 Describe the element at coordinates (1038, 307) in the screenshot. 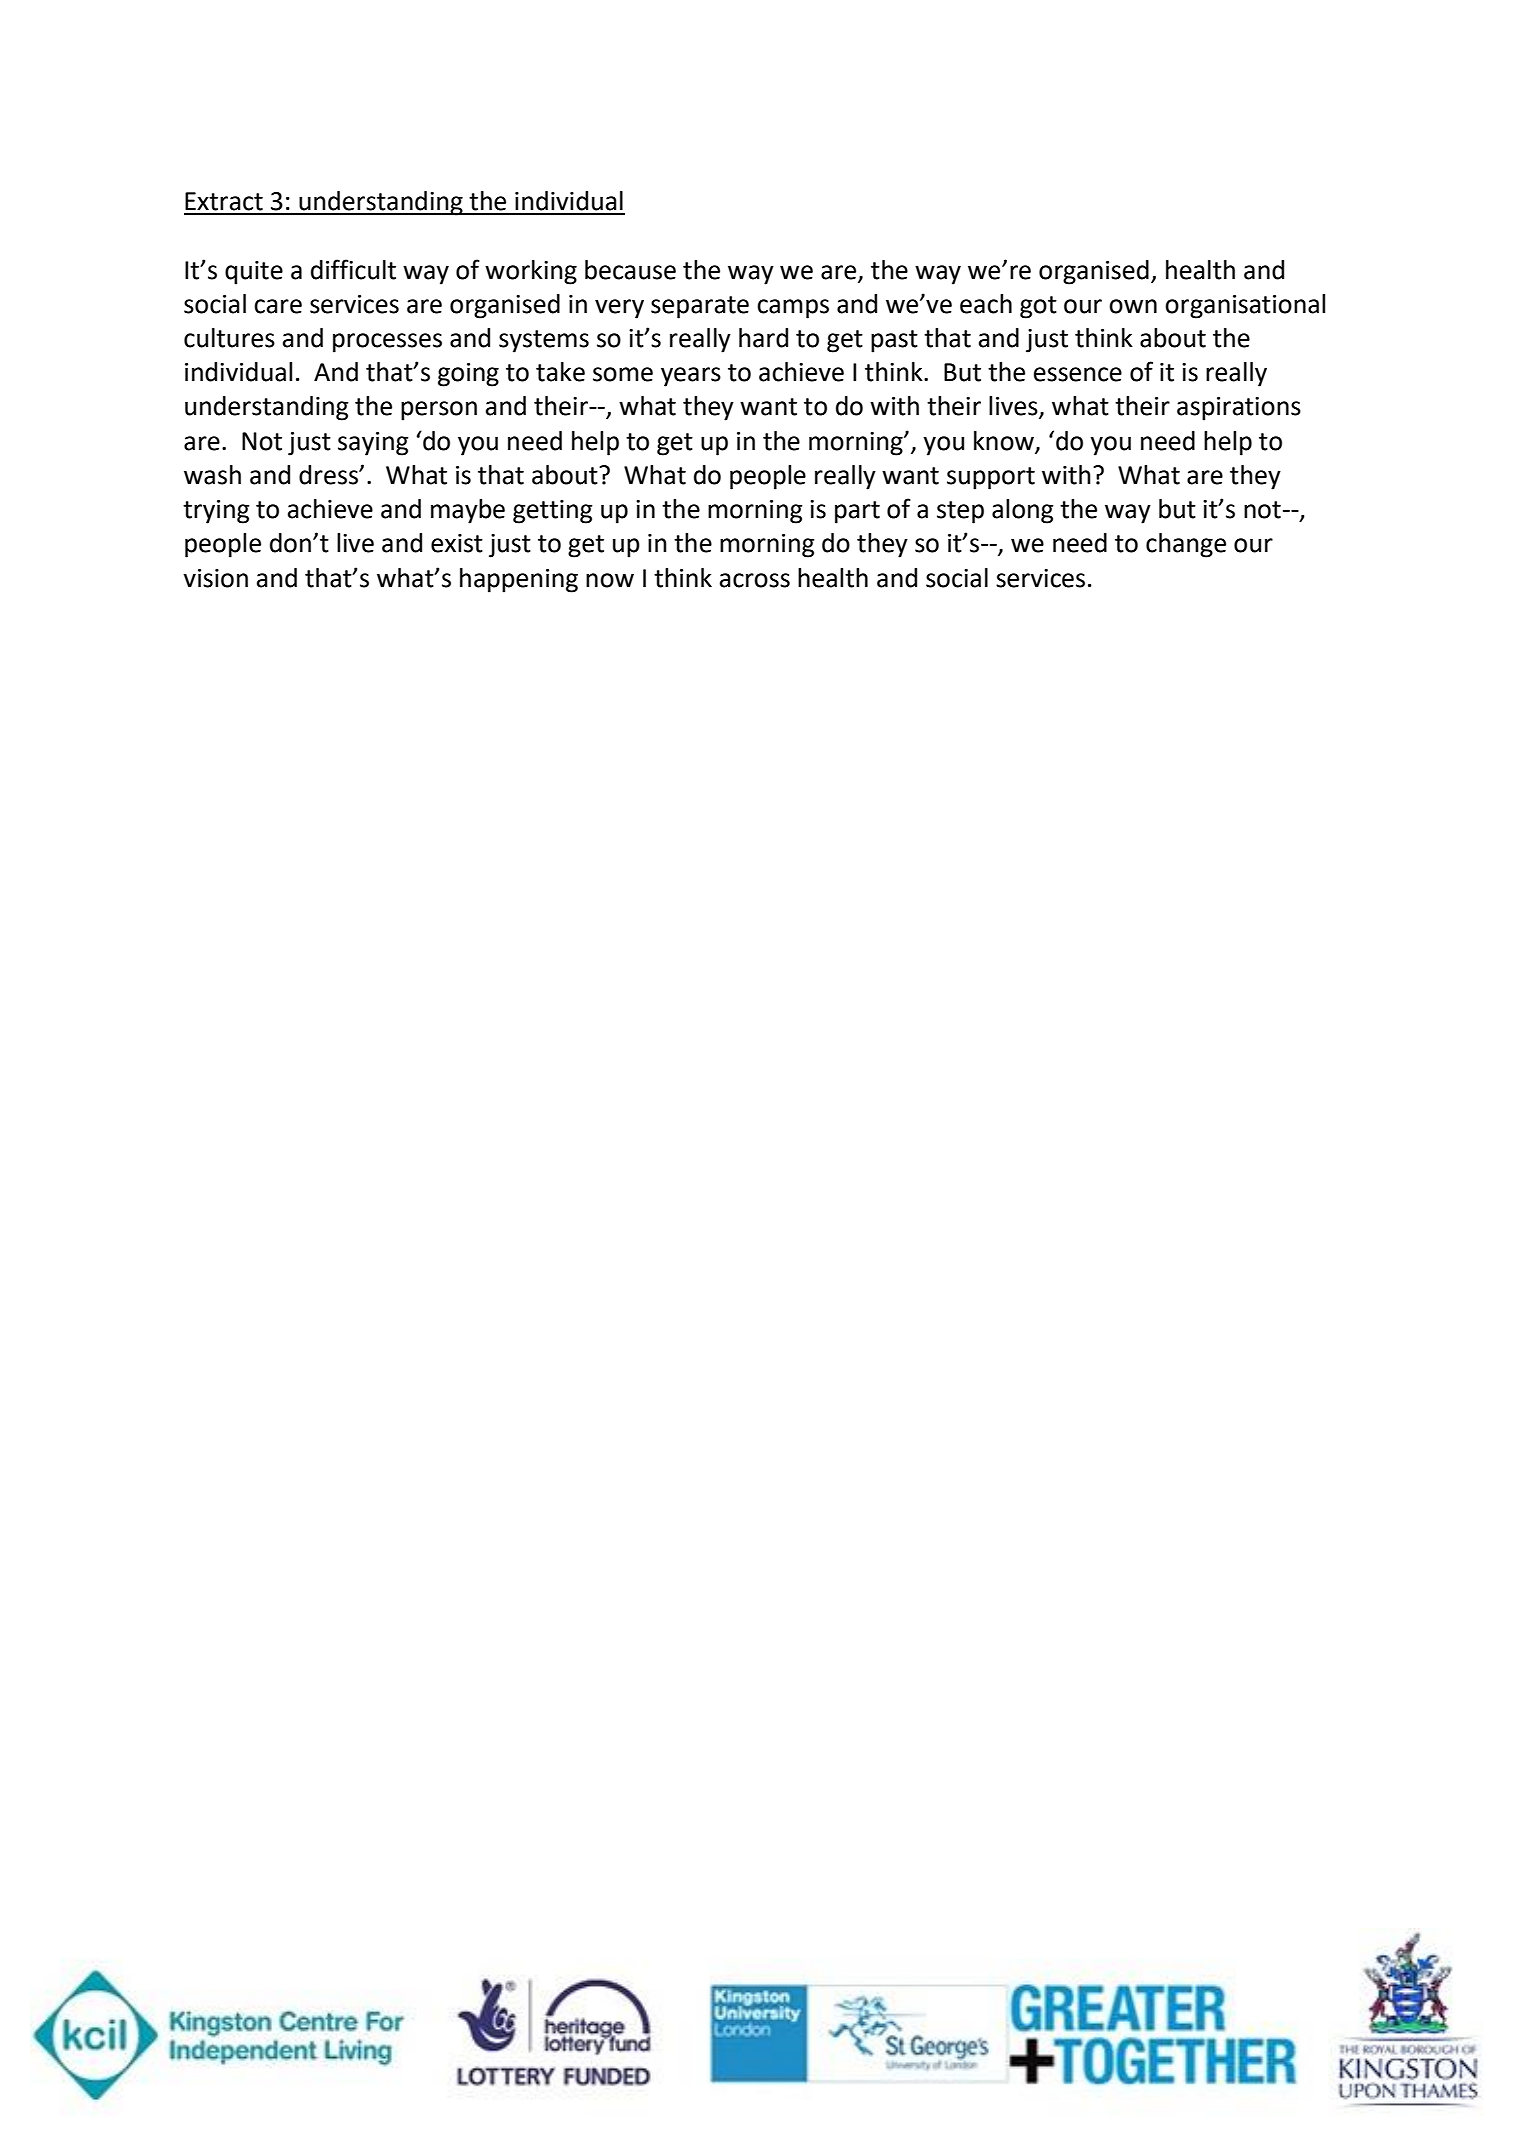

I see `got` at that location.
